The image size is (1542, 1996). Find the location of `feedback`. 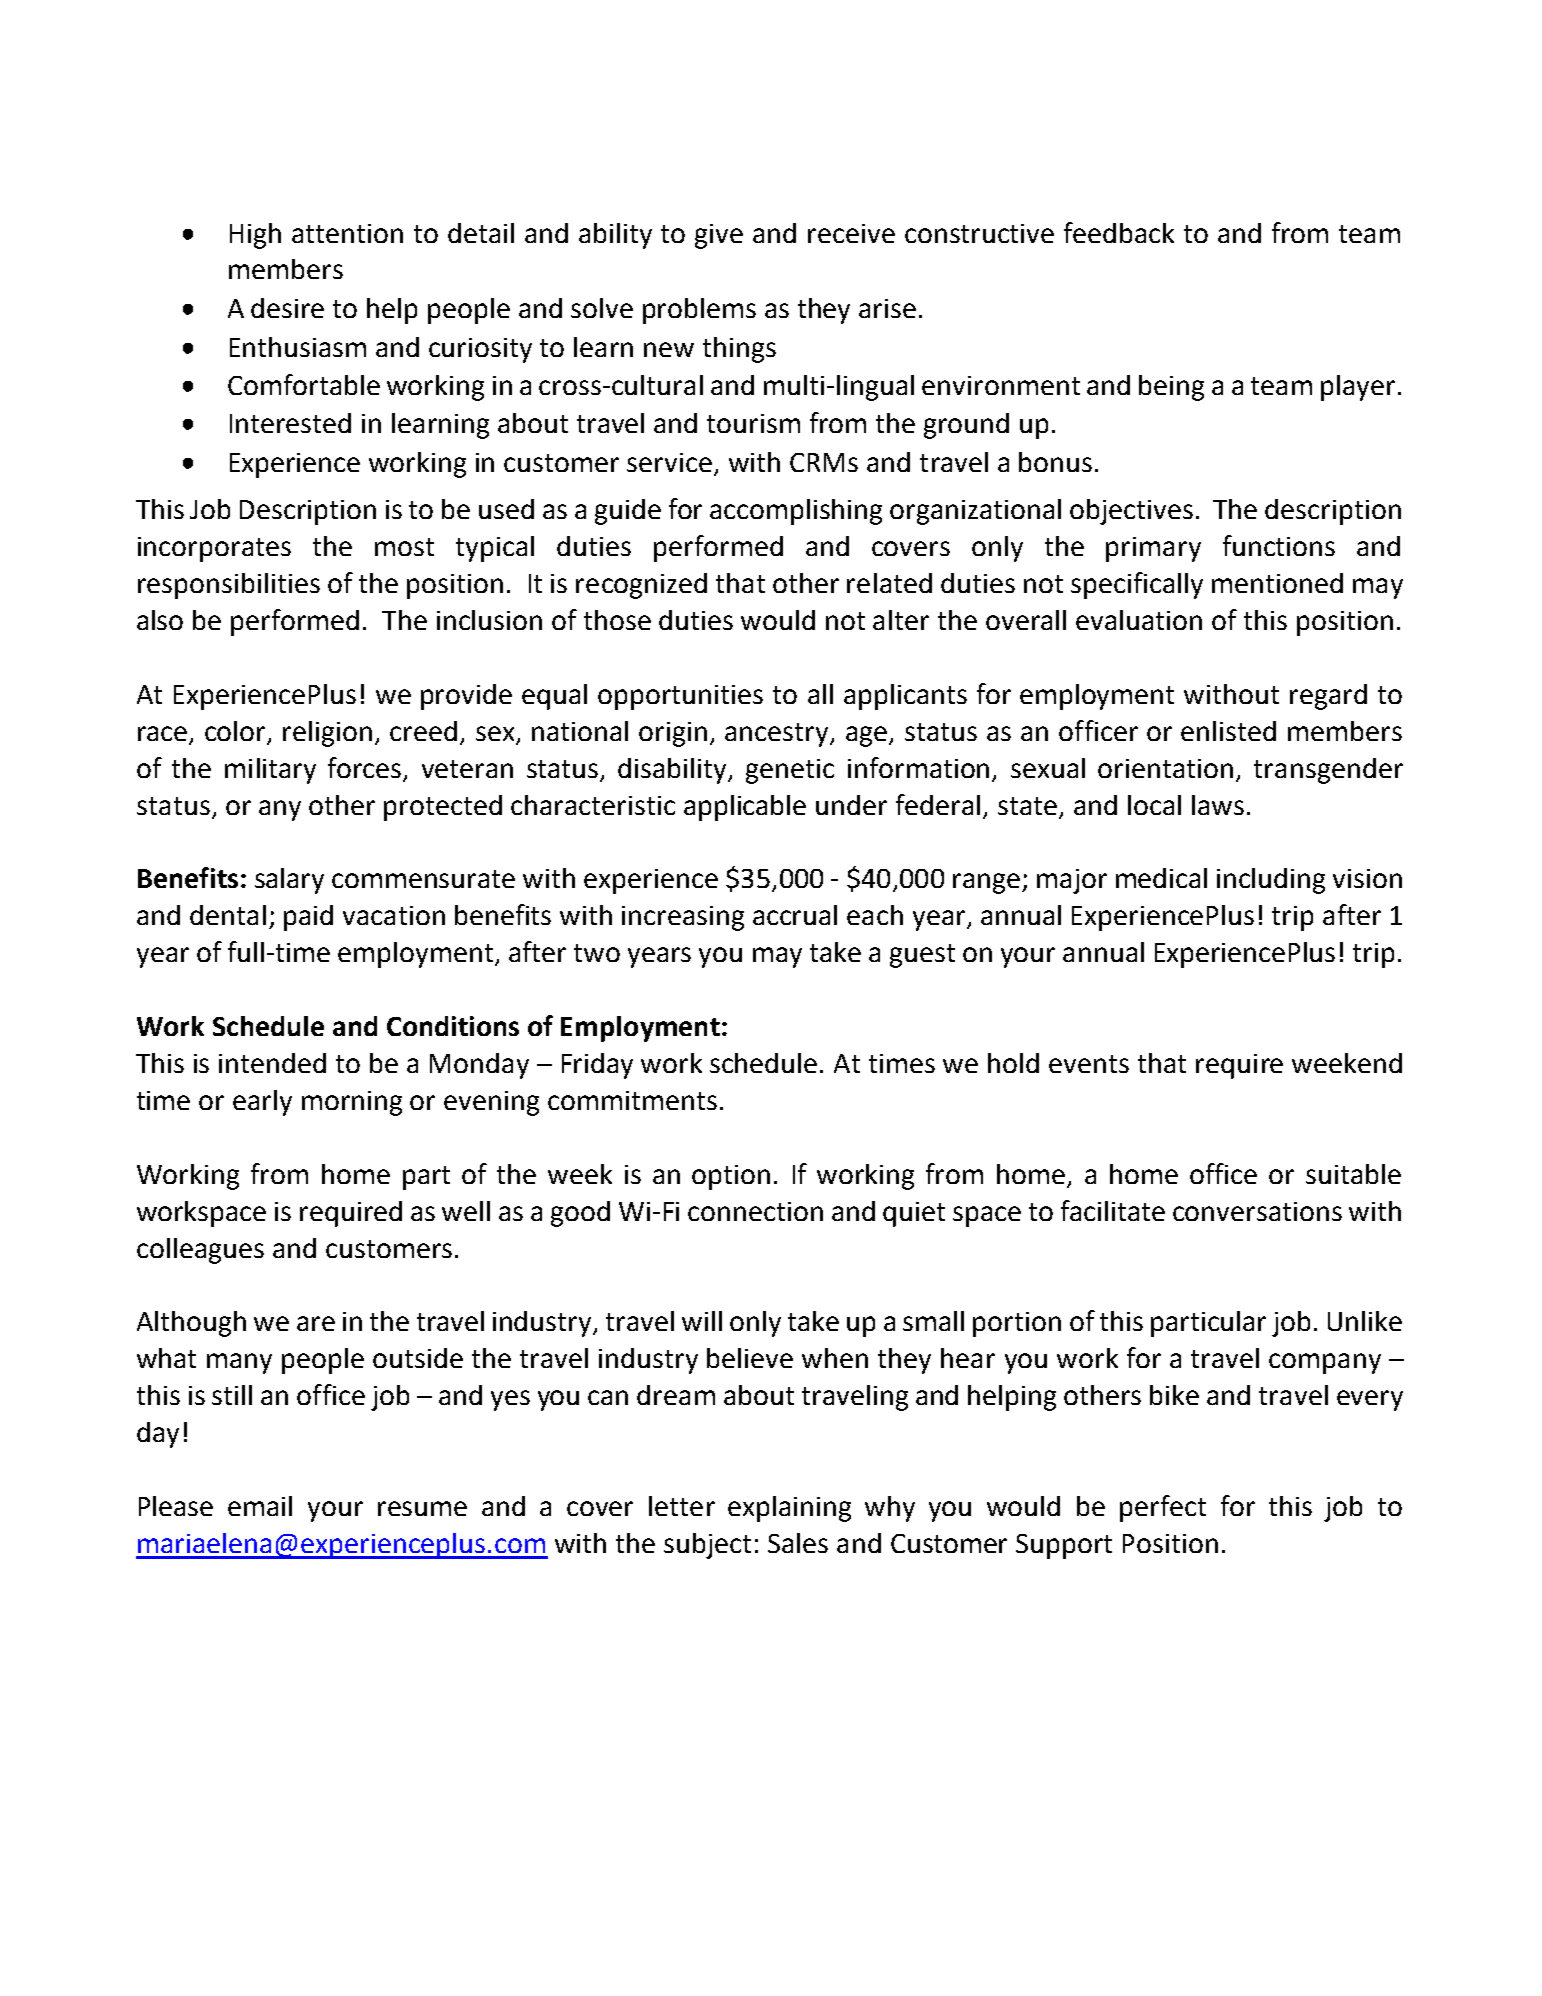

feedback is located at coordinates (1119, 232).
